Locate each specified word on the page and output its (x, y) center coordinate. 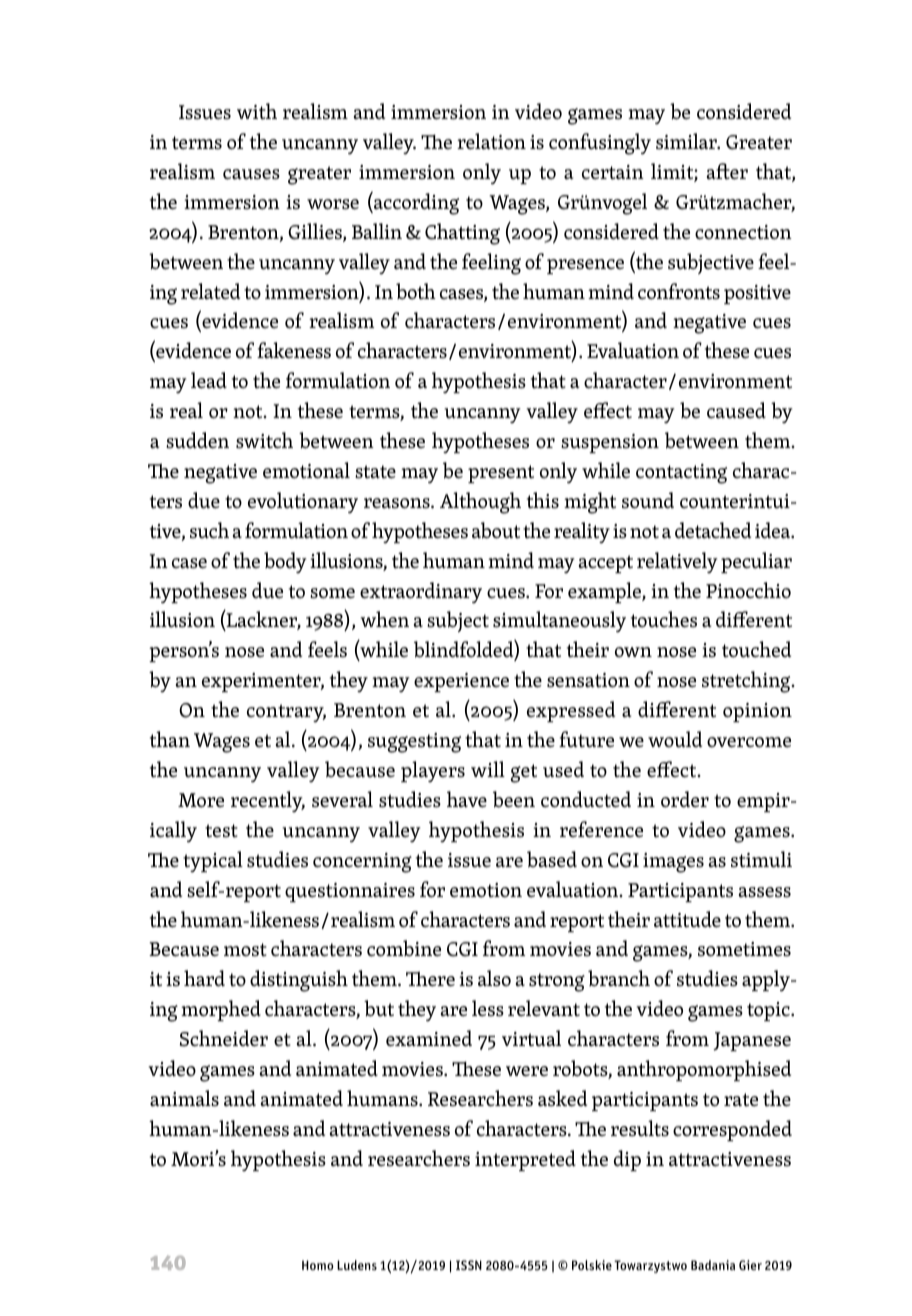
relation (491, 141)
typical (213, 861)
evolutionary (303, 502)
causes (251, 174)
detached (713, 530)
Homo (318, 1265)
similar (687, 141)
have (467, 799)
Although (480, 503)
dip (627, 1160)
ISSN (469, 1265)
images (673, 863)
